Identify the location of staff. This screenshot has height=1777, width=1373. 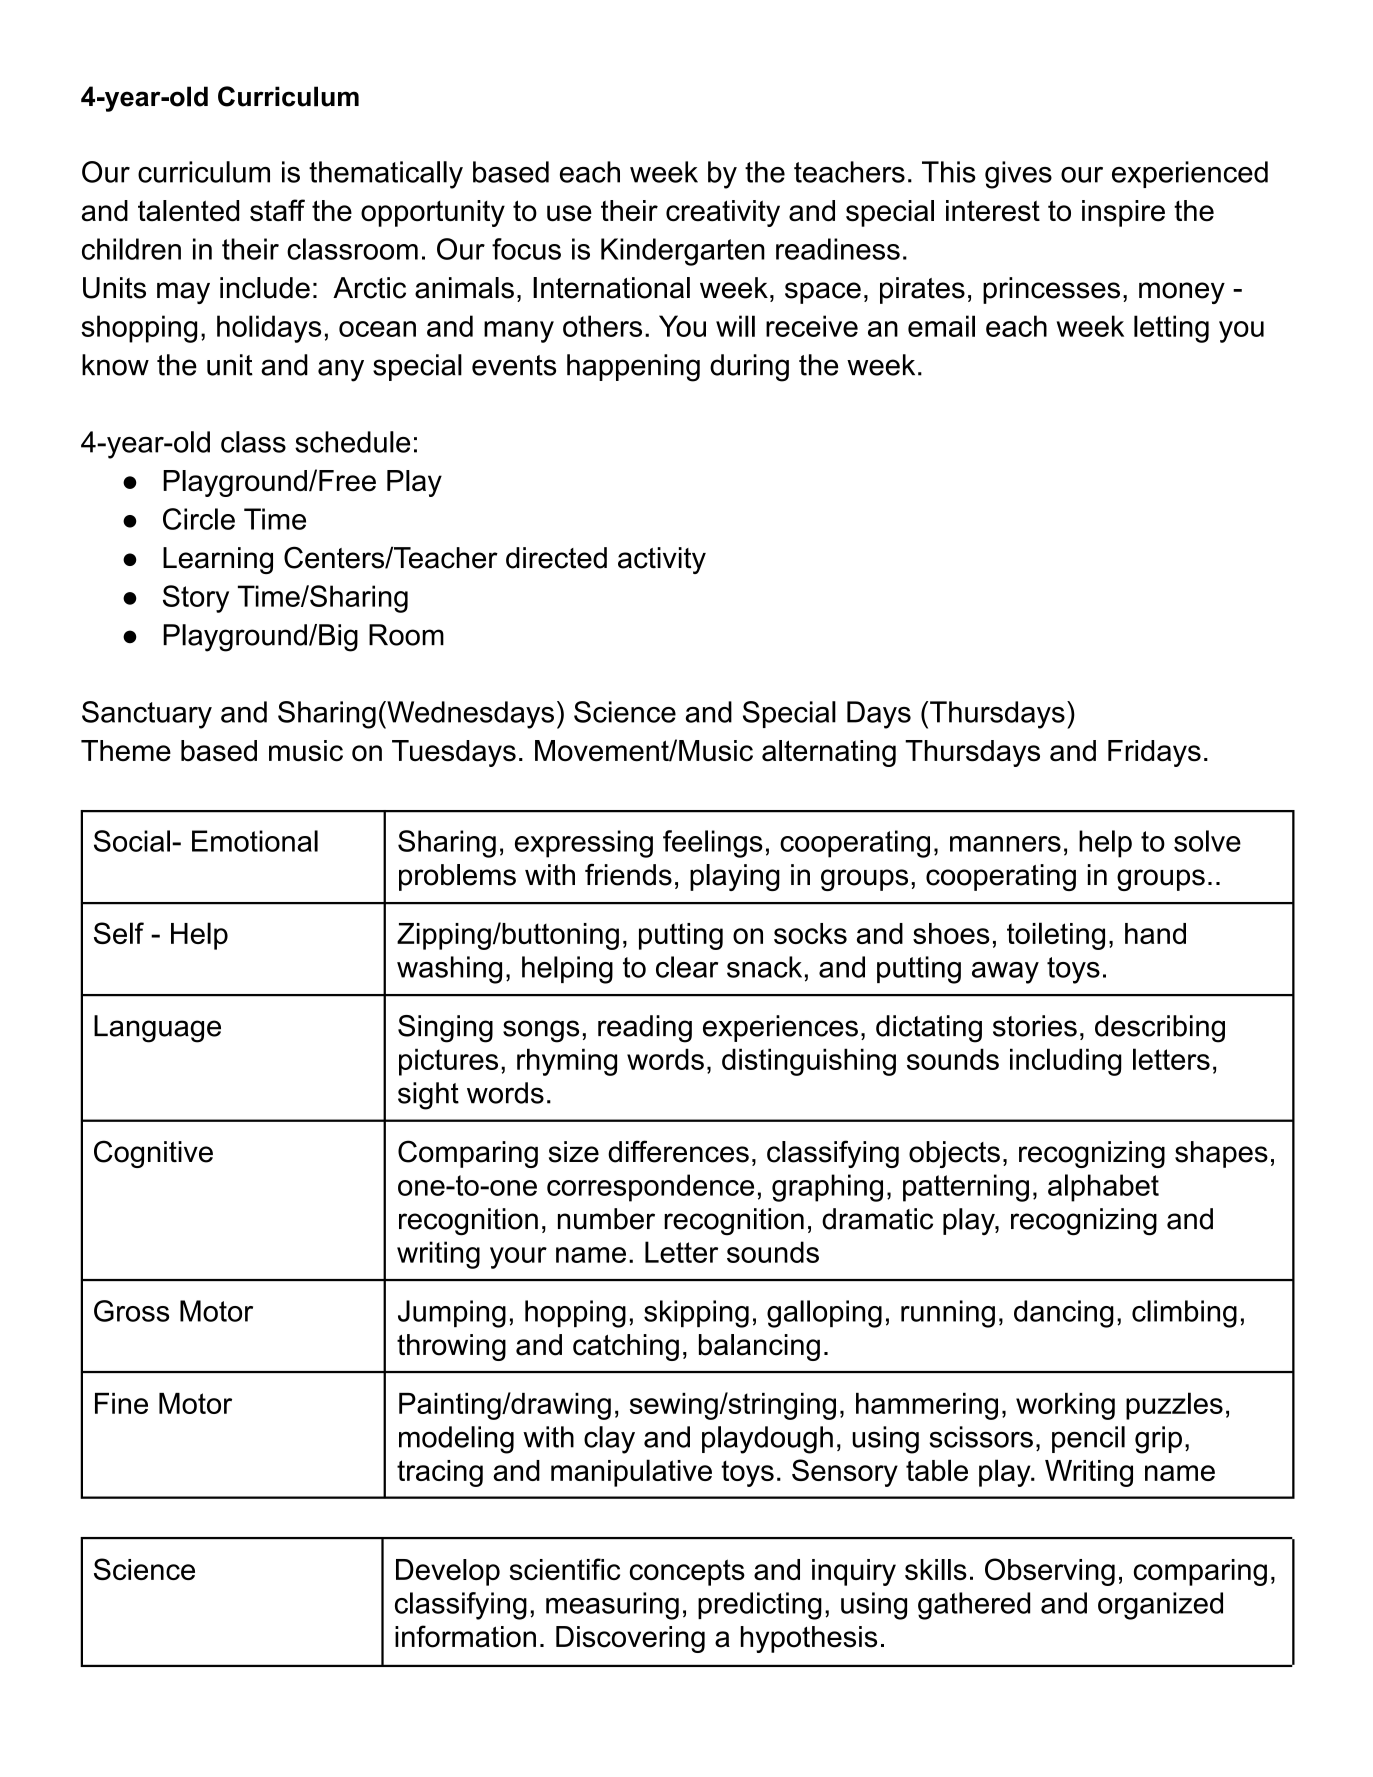
(277, 210).
